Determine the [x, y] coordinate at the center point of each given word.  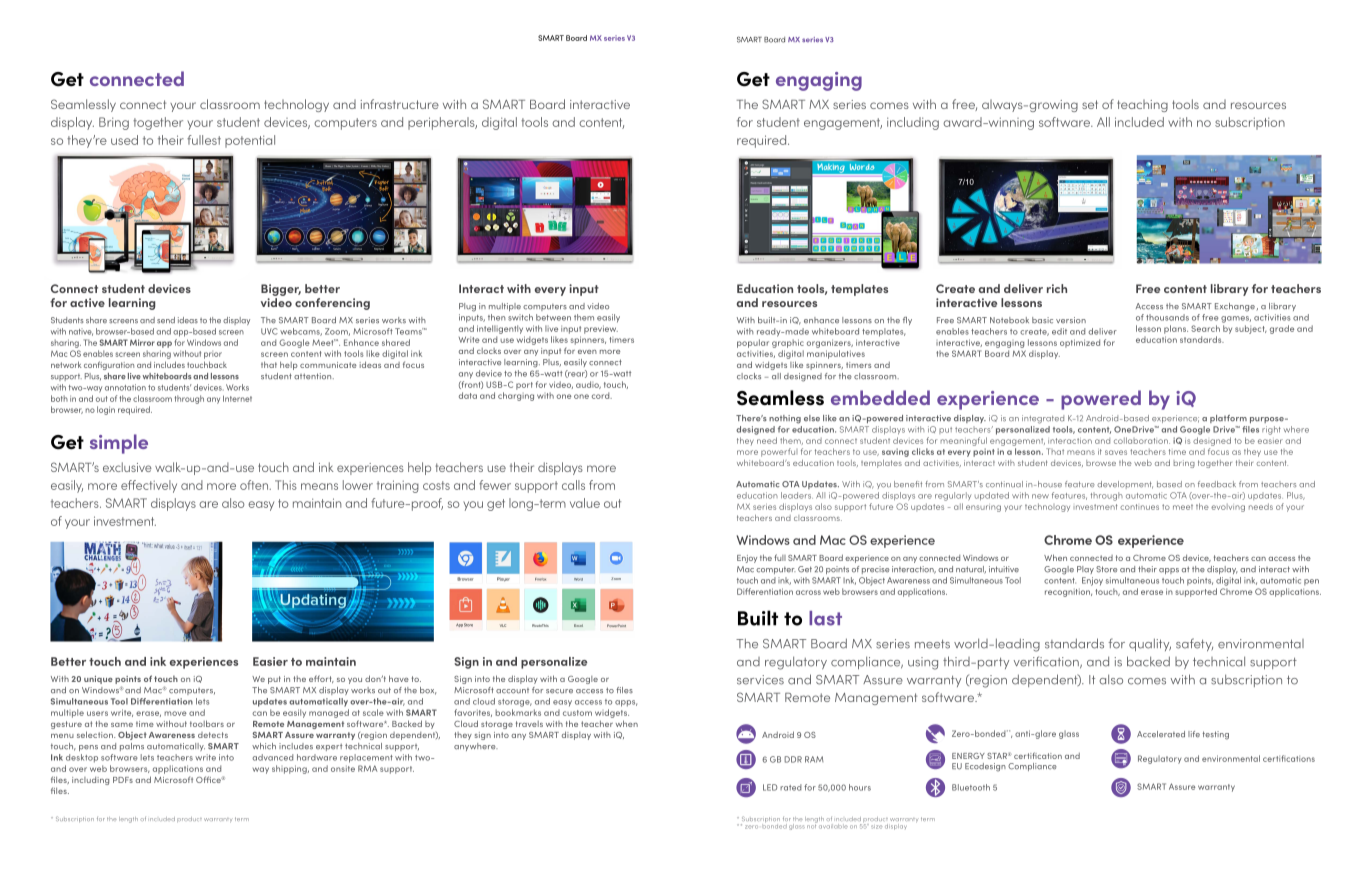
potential [250, 141]
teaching [1142, 105]
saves [1116, 452]
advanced [272, 757]
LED [770, 787]
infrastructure [399, 104]
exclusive [127, 467]
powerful [779, 452]
